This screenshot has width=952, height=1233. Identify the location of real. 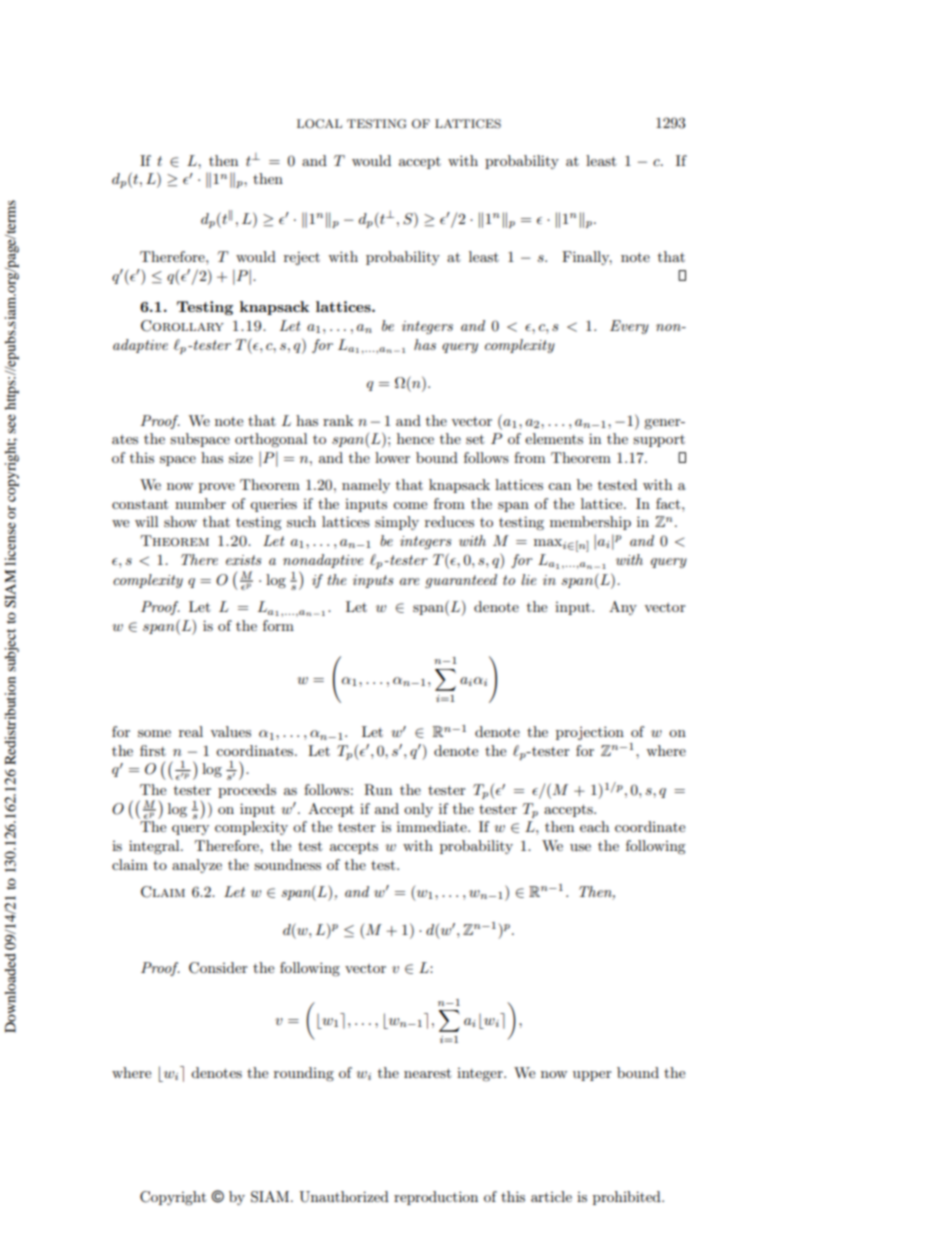
(191, 731).
